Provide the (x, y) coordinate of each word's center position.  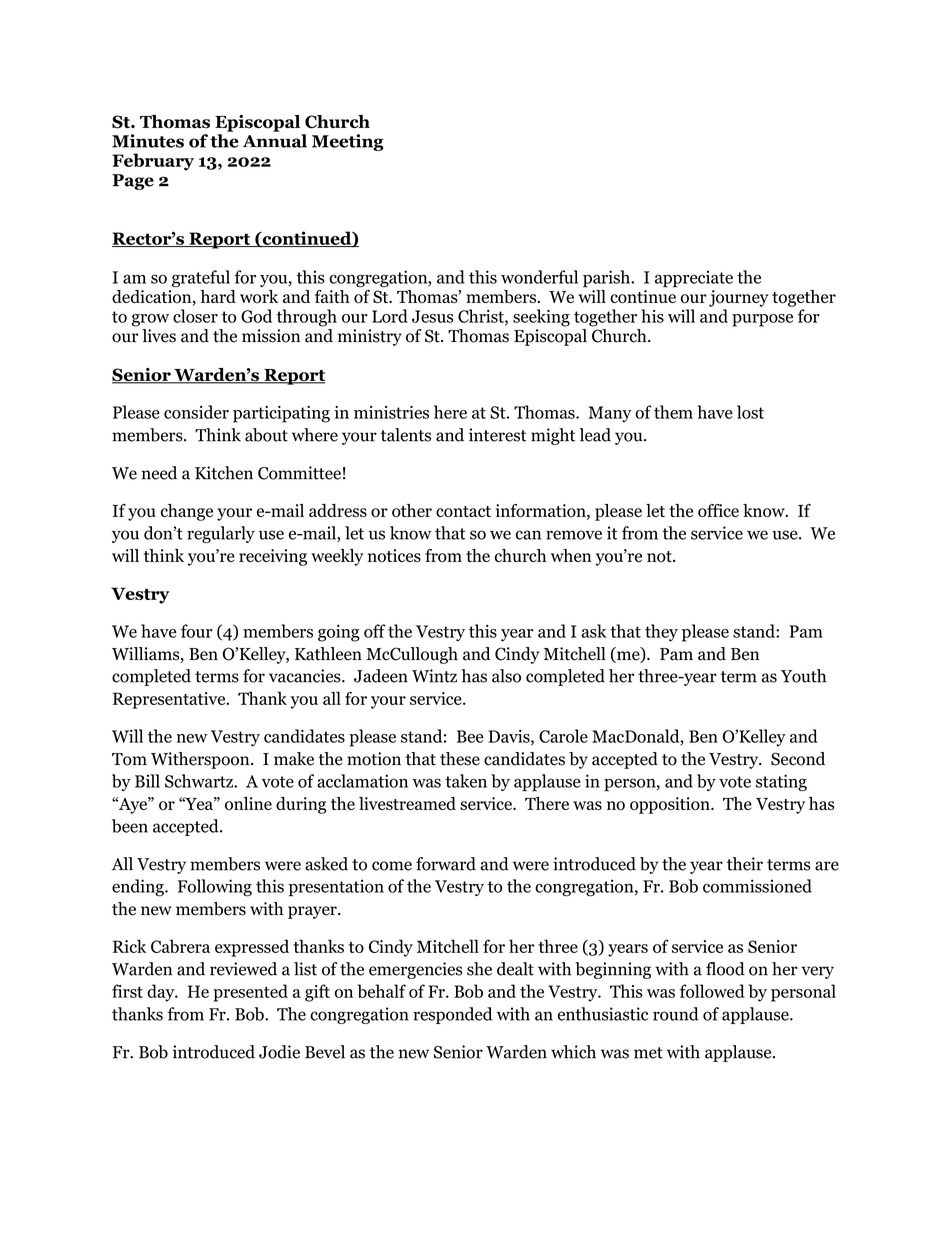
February (153, 162)
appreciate (694, 279)
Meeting (348, 142)
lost (750, 412)
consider (196, 412)
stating (781, 783)
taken (466, 781)
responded (452, 1015)
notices (394, 556)
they (661, 633)
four (197, 631)
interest (498, 435)
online (248, 804)
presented (250, 993)
